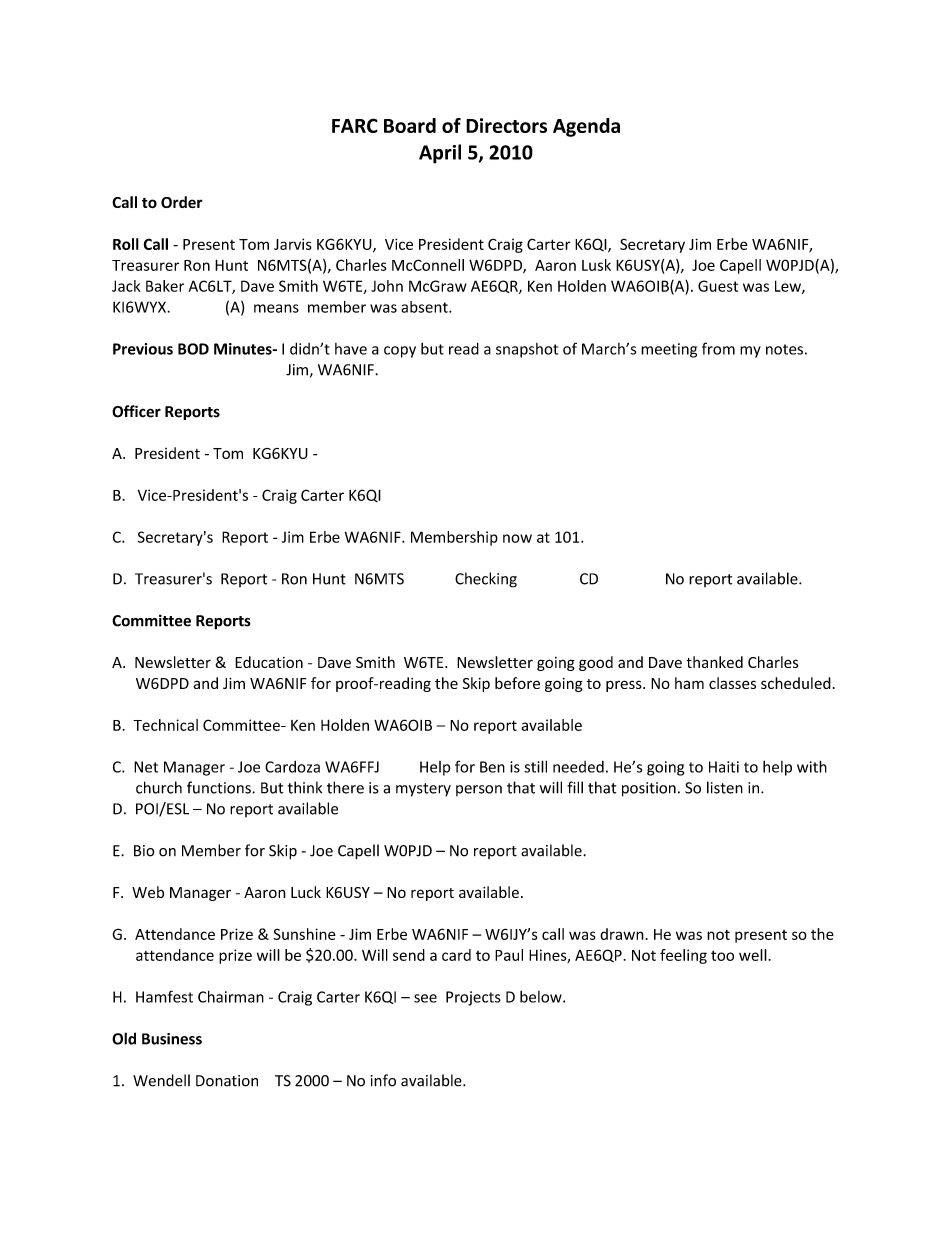 The image size is (952, 1233). I want to click on Projects, so click(473, 998).
